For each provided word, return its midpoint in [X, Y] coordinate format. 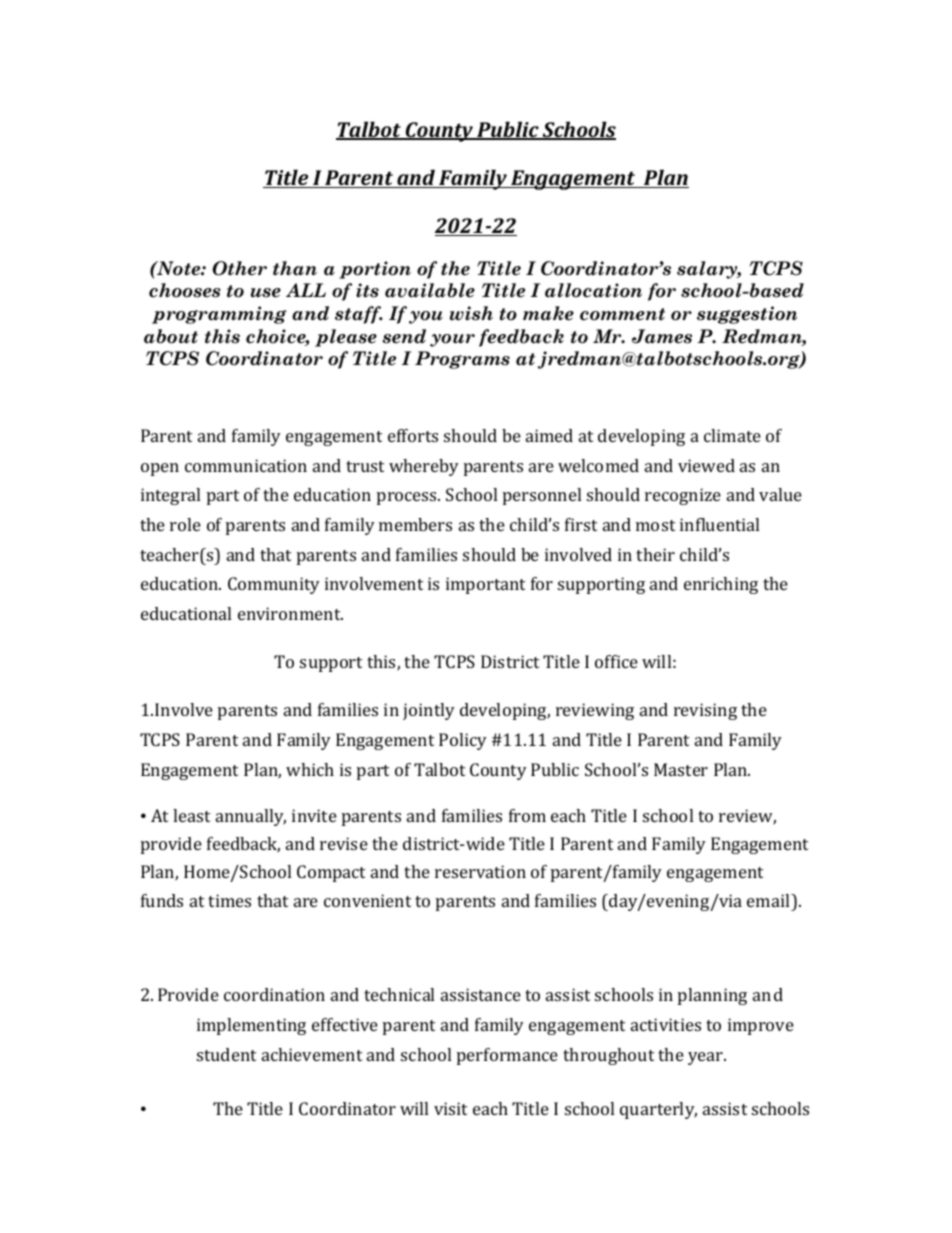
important [485, 585]
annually [251, 817]
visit [450, 1108]
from [527, 815]
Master [681, 769]
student [226, 1054]
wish [471, 313]
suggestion [747, 315]
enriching [721, 585]
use [266, 293]
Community [274, 585]
